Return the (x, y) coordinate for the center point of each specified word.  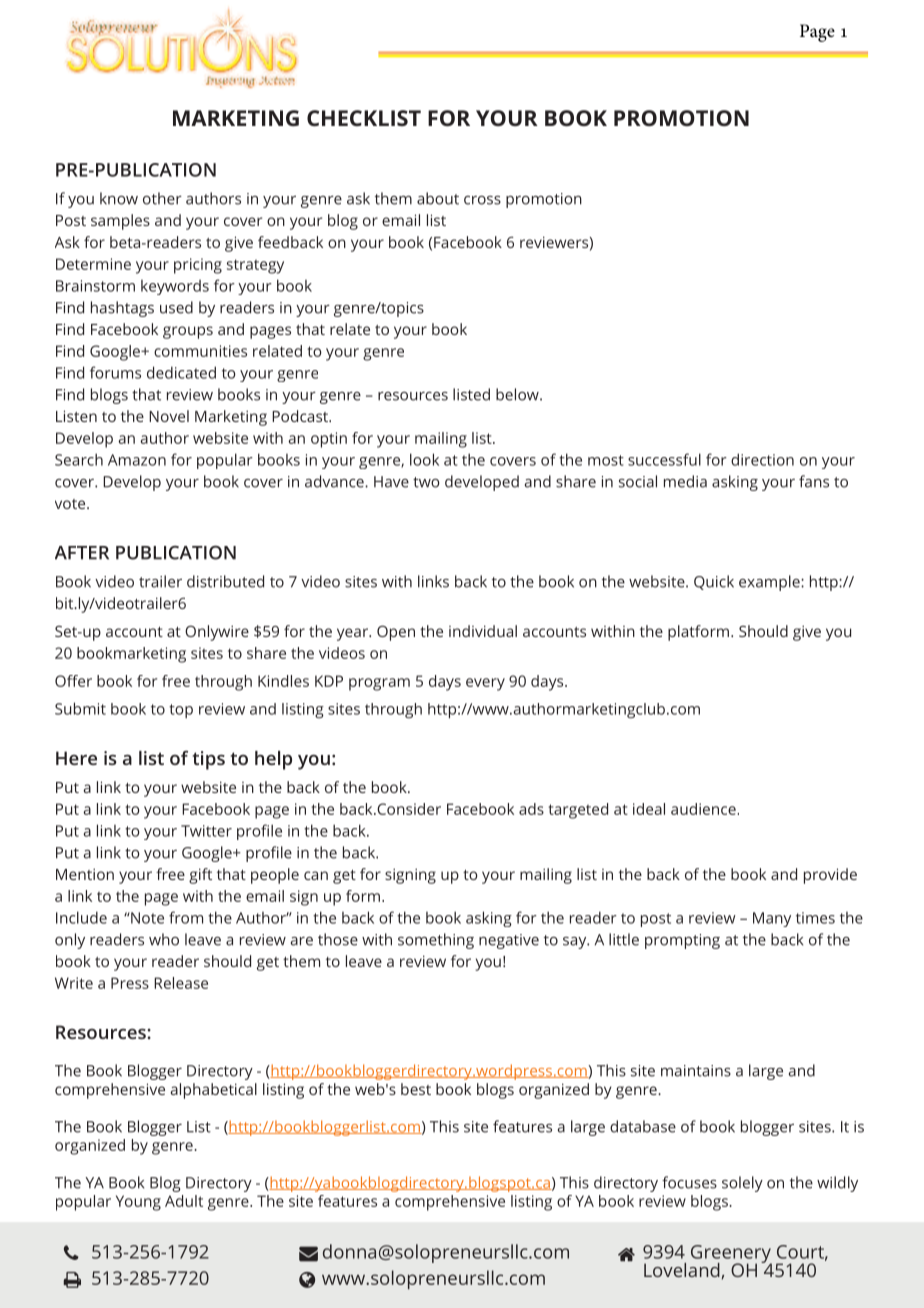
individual (483, 631)
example (770, 583)
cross (482, 200)
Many (772, 919)
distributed (225, 581)
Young (138, 1203)
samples (120, 222)
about (438, 198)
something (436, 941)
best (416, 1089)
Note (146, 918)
